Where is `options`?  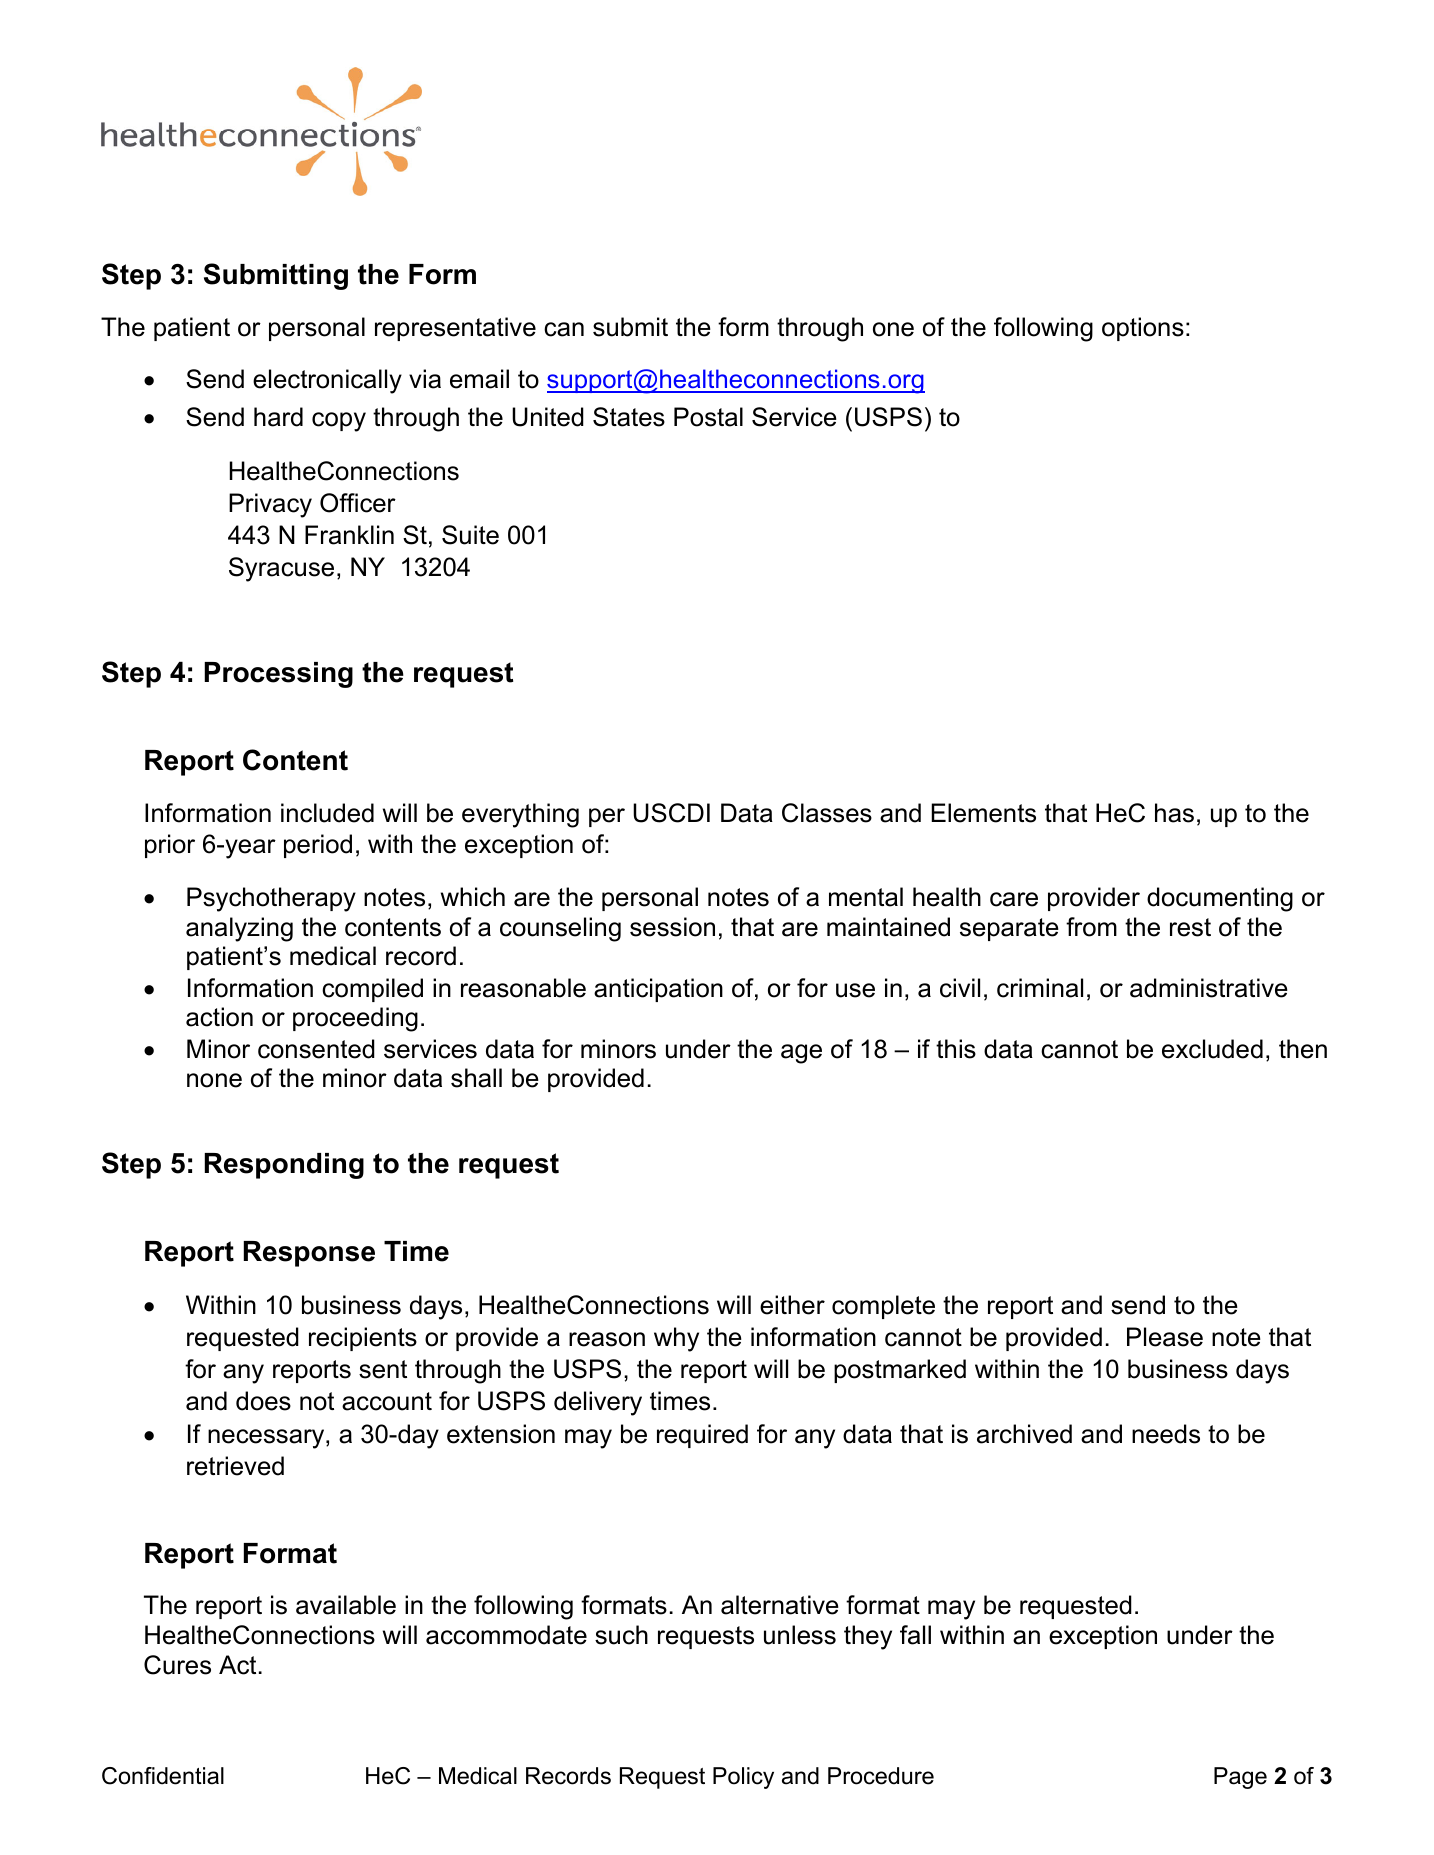 options is located at coordinates (1143, 329).
